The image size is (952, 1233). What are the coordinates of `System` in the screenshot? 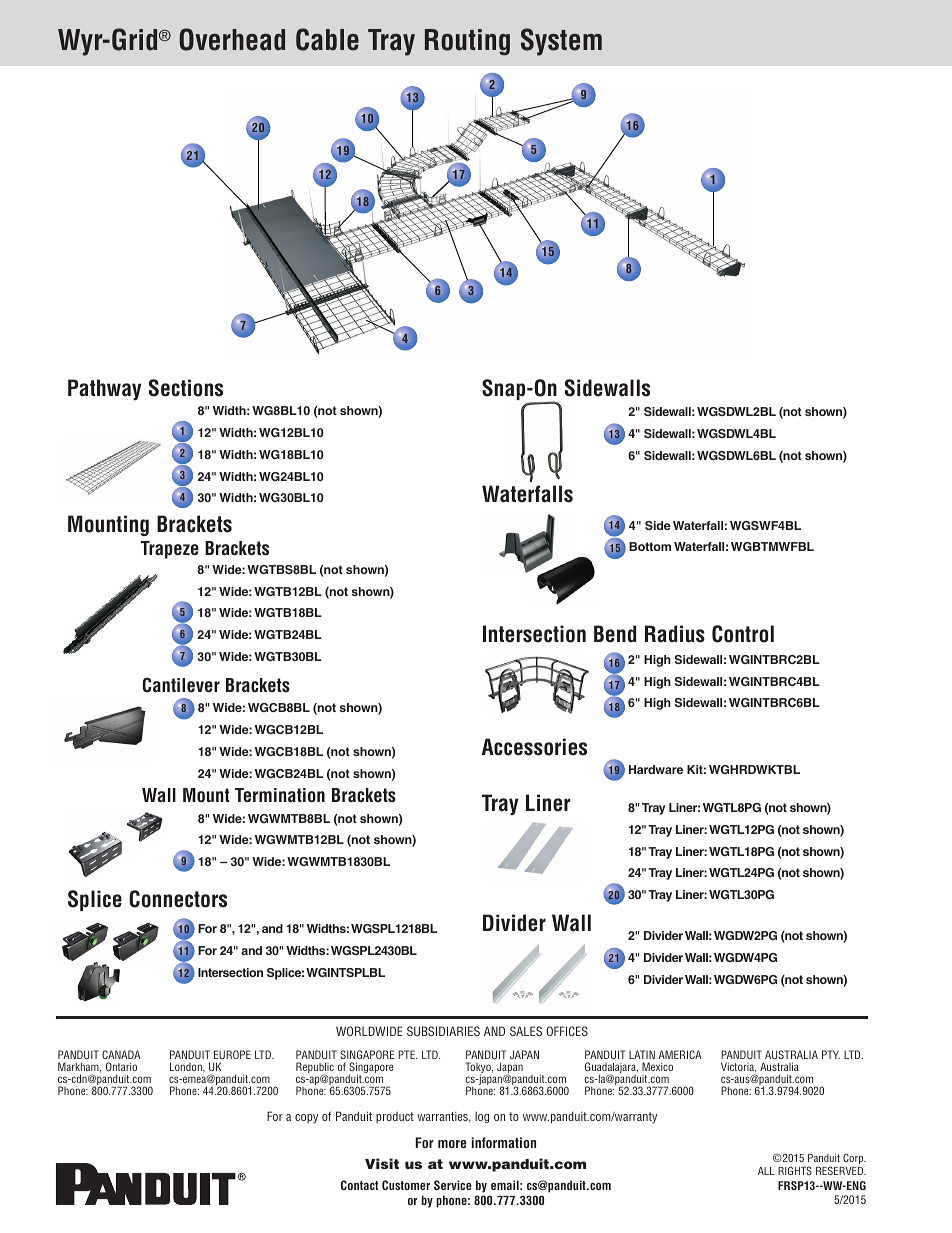 It's located at (561, 42).
